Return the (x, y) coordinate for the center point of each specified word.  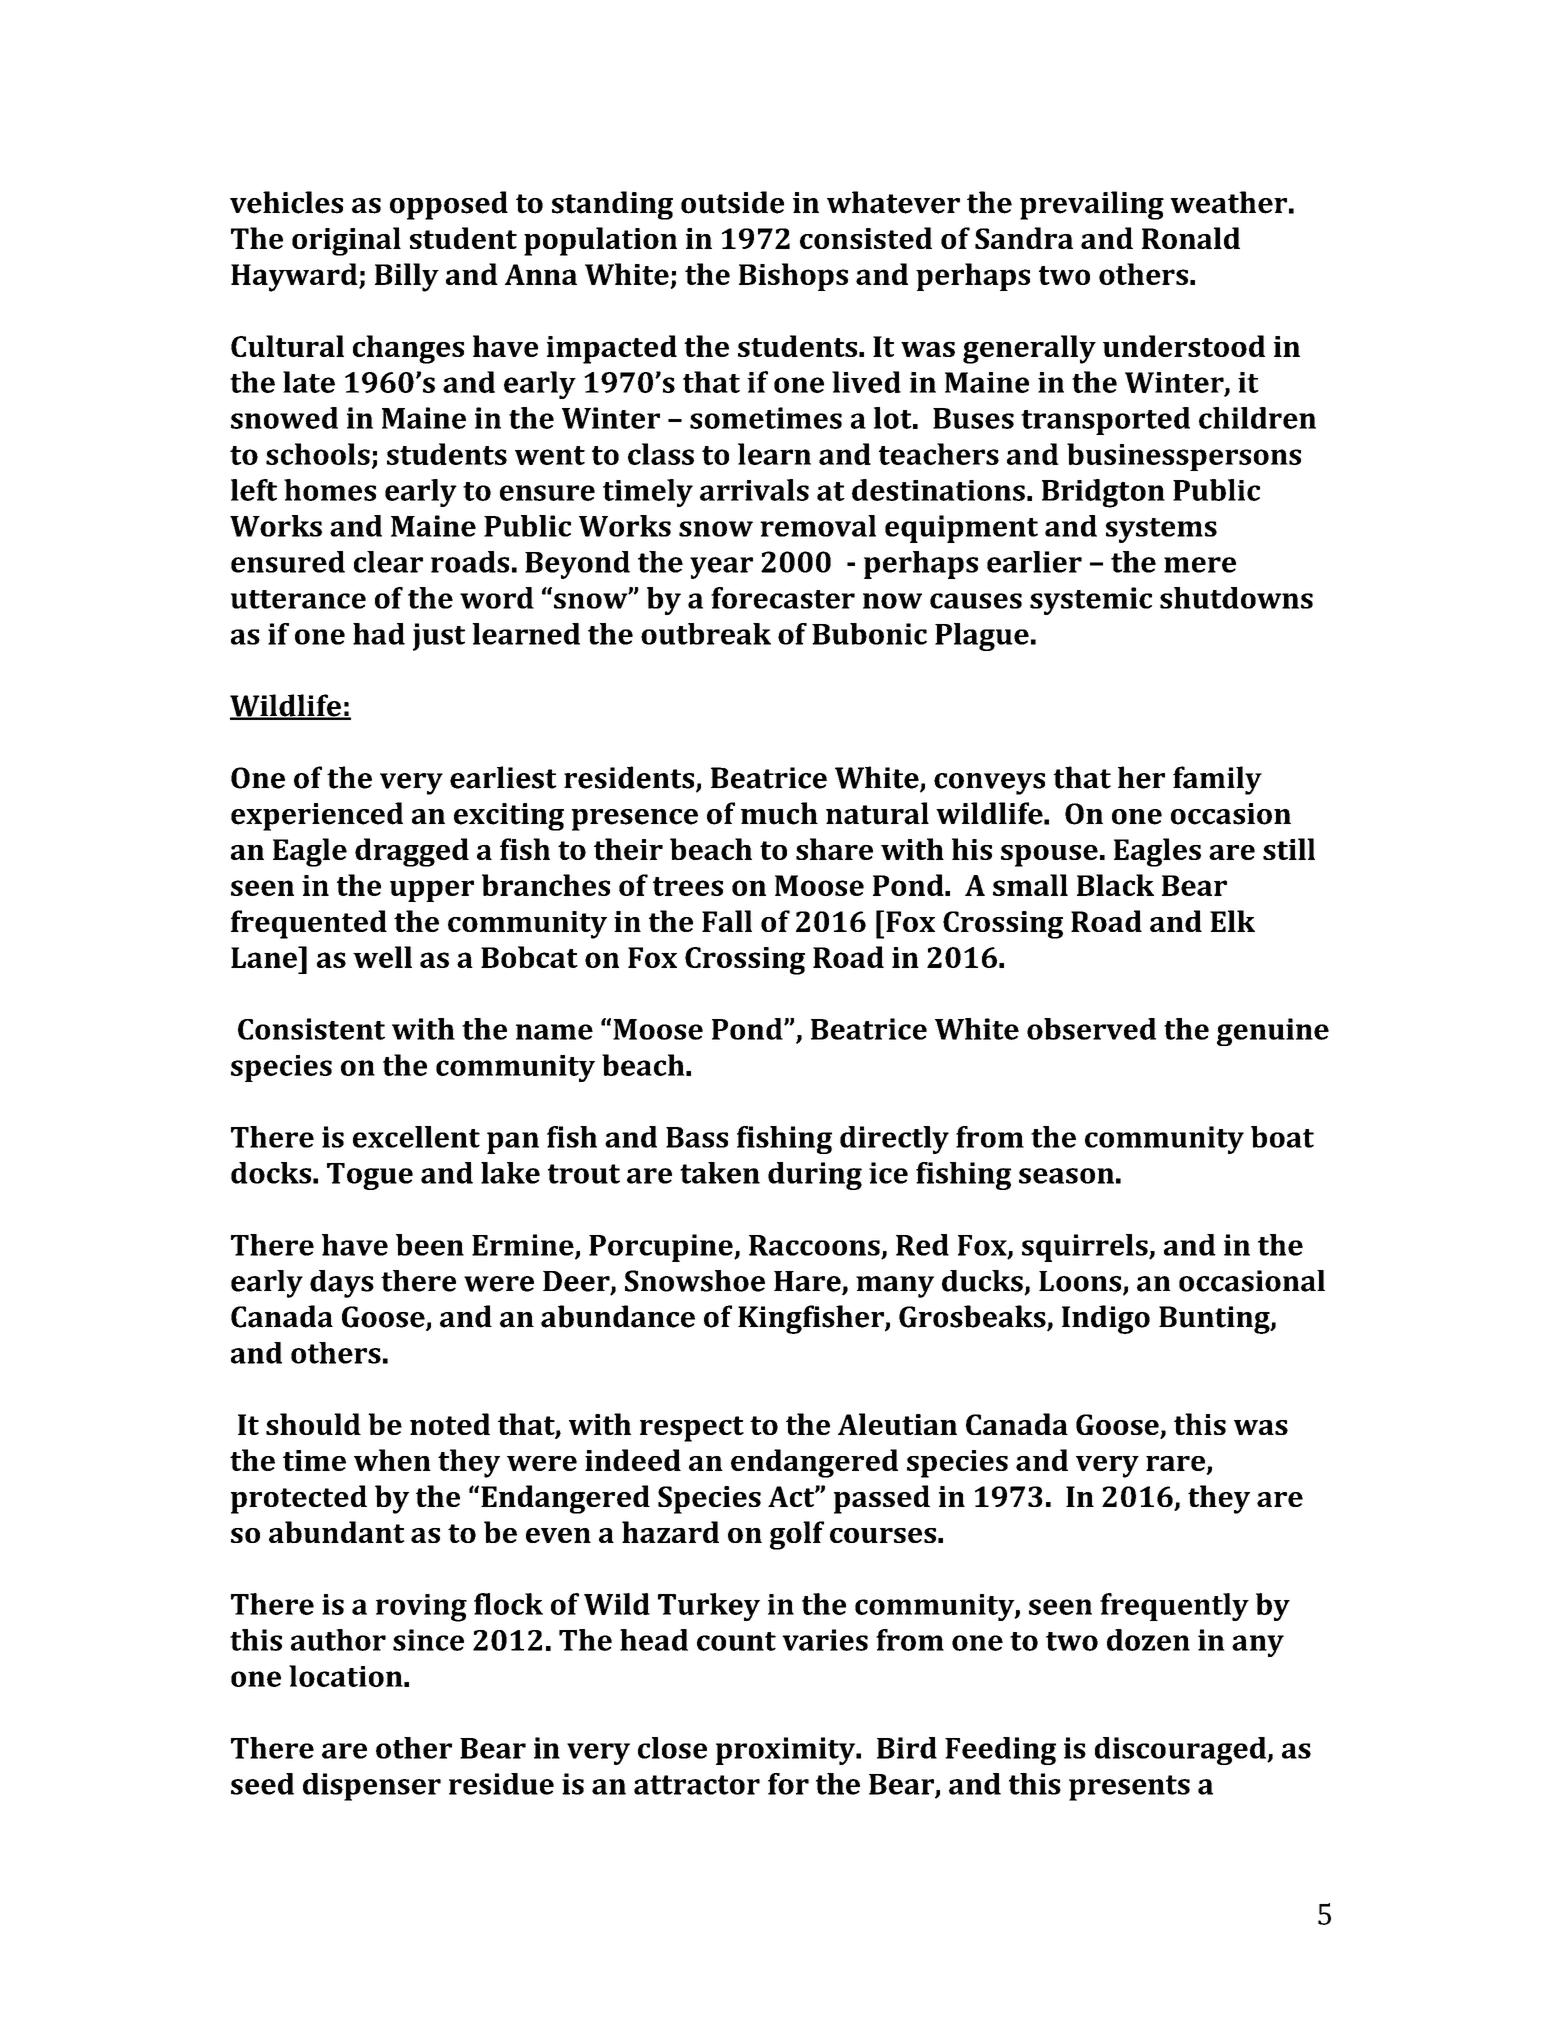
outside (732, 202)
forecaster (783, 598)
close (672, 1748)
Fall (727, 921)
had (379, 634)
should (313, 1424)
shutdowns (1236, 598)
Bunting (1215, 1320)
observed (1091, 1029)
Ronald (1191, 238)
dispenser (372, 1787)
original (346, 241)
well (382, 957)
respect (692, 1429)
